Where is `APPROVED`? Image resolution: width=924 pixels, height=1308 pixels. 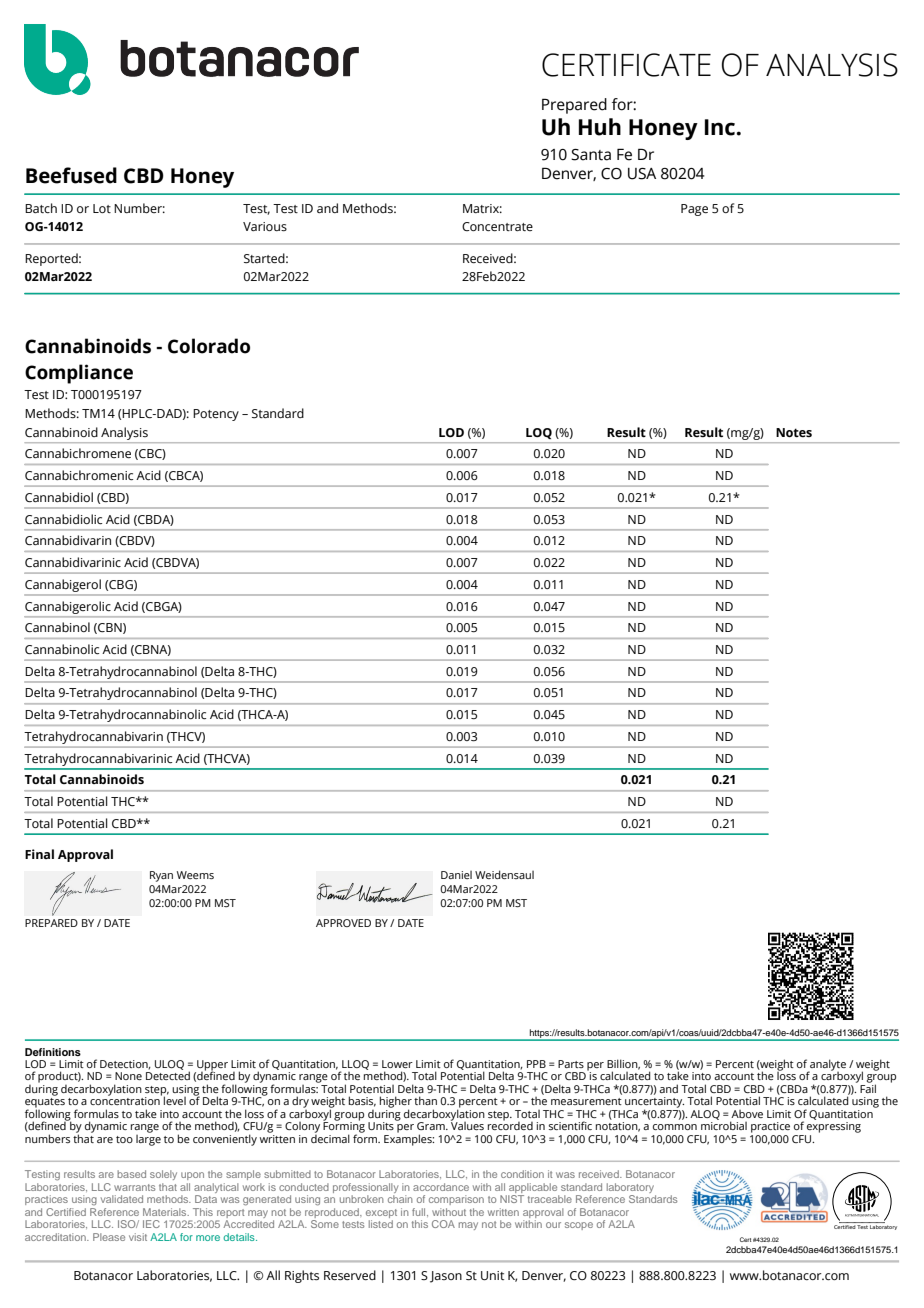 APPROVED is located at coordinates (343, 923).
